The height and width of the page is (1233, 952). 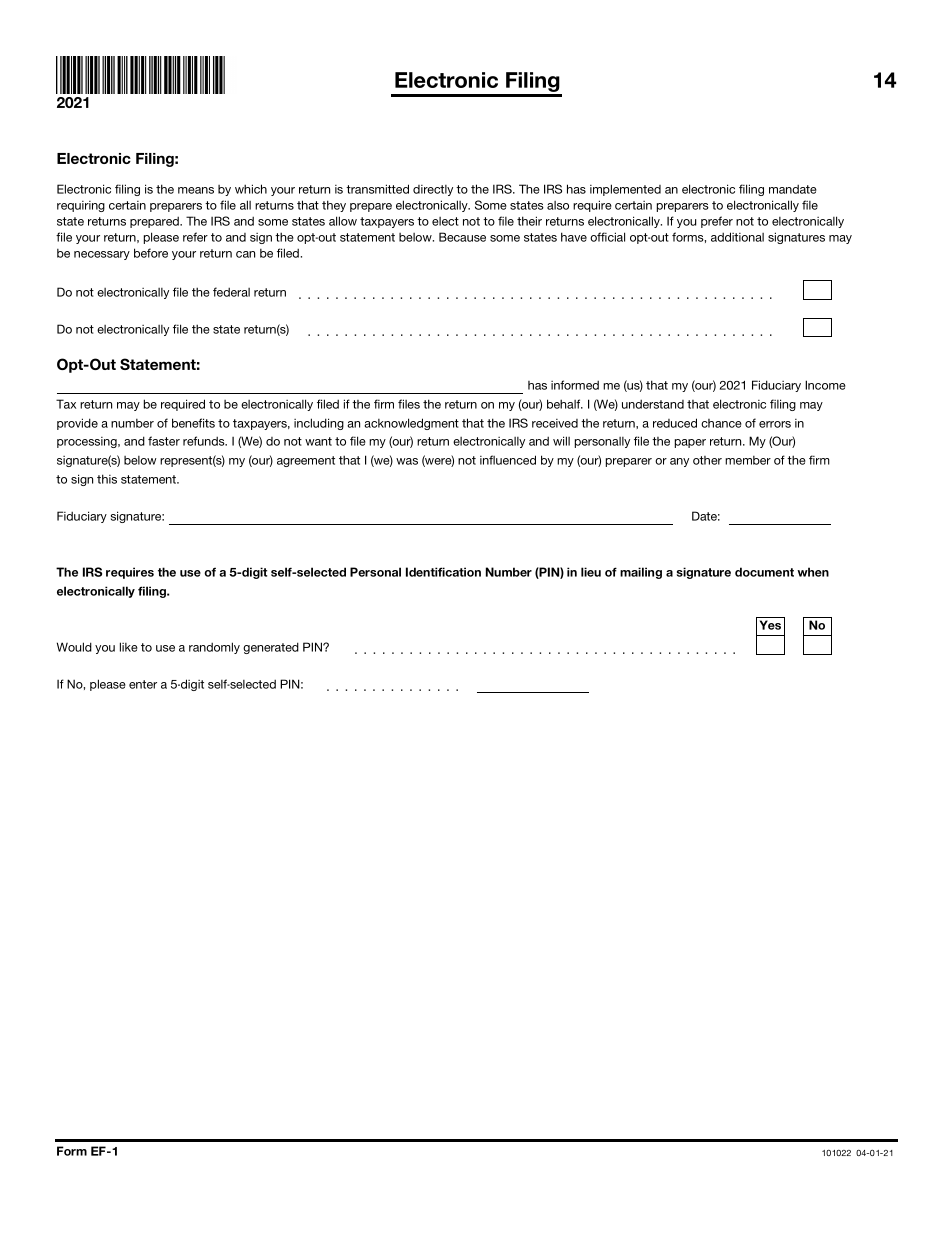 What do you see at coordinates (231, 292) in the page?
I see `federal` at bounding box center [231, 292].
